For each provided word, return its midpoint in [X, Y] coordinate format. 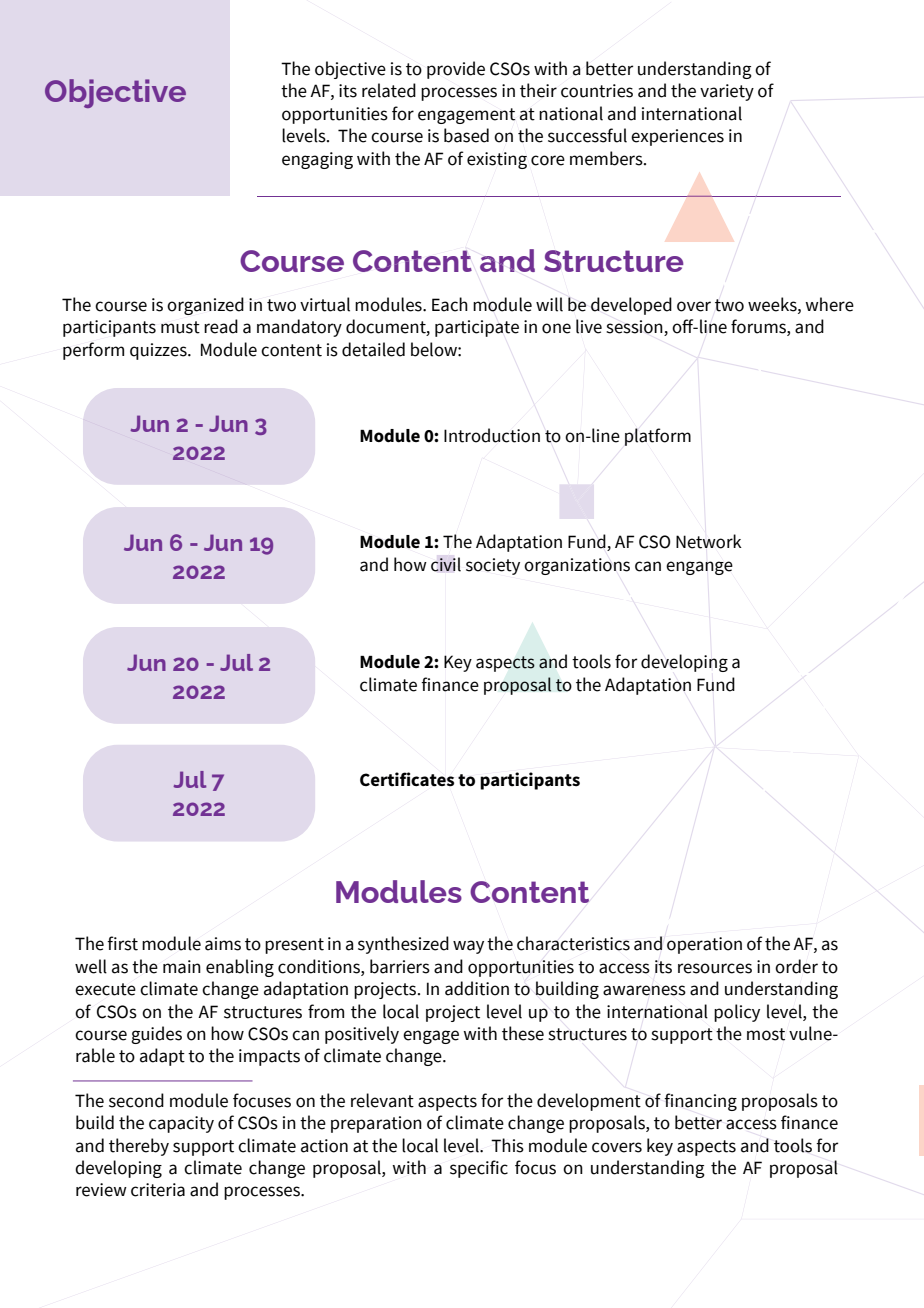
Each [450, 304]
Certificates [407, 779]
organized [205, 306]
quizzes [159, 351]
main [182, 967]
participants [530, 781]
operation [704, 945]
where [829, 304]
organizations [577, 566]
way [468, 947]
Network [709, 541]
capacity [181, 1124]
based [466, 135]
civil [446, 564]
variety [727, 92]
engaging [317, 160]
